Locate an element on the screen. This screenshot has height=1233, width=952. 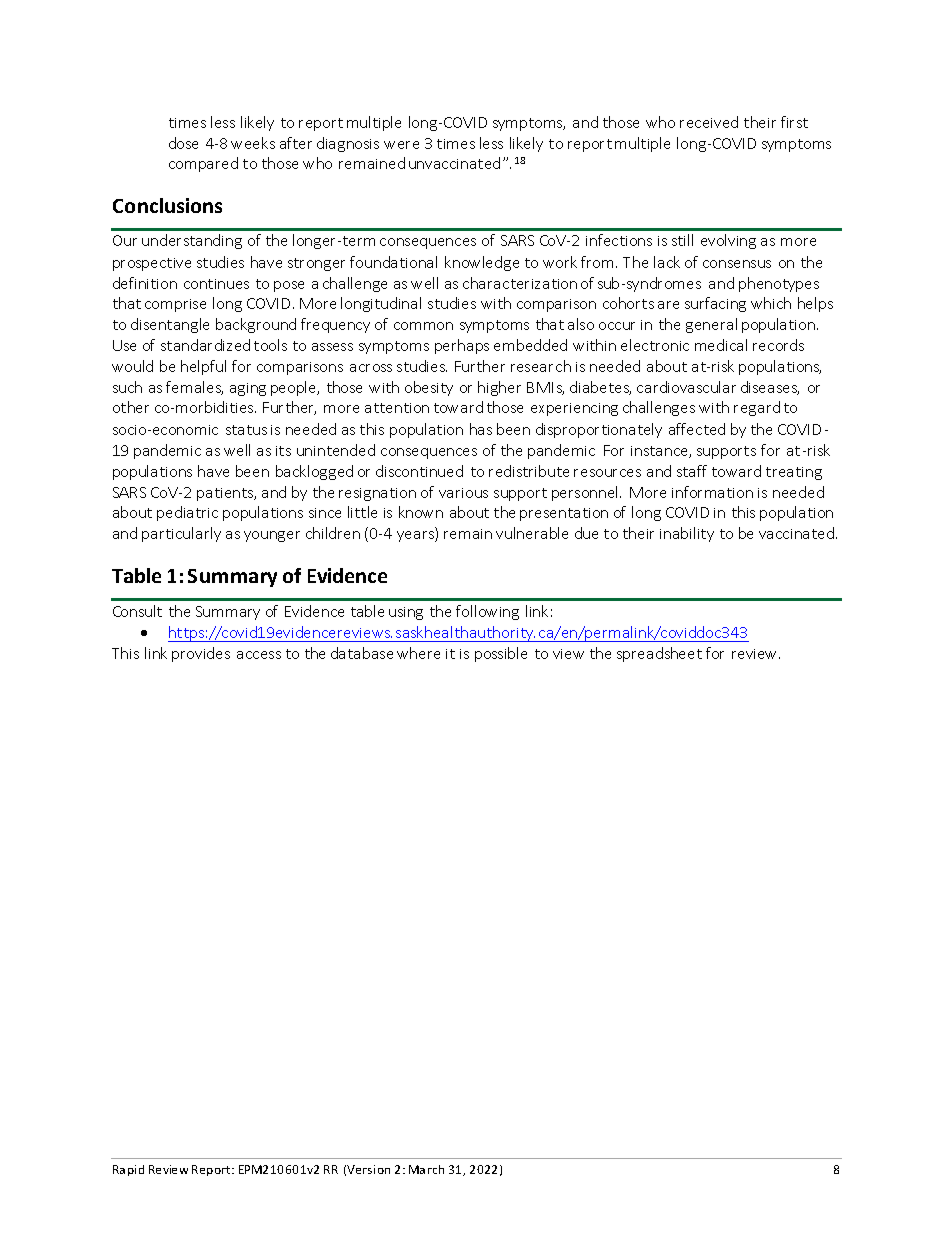
Rapid is located at coordinates (128, 1170).
